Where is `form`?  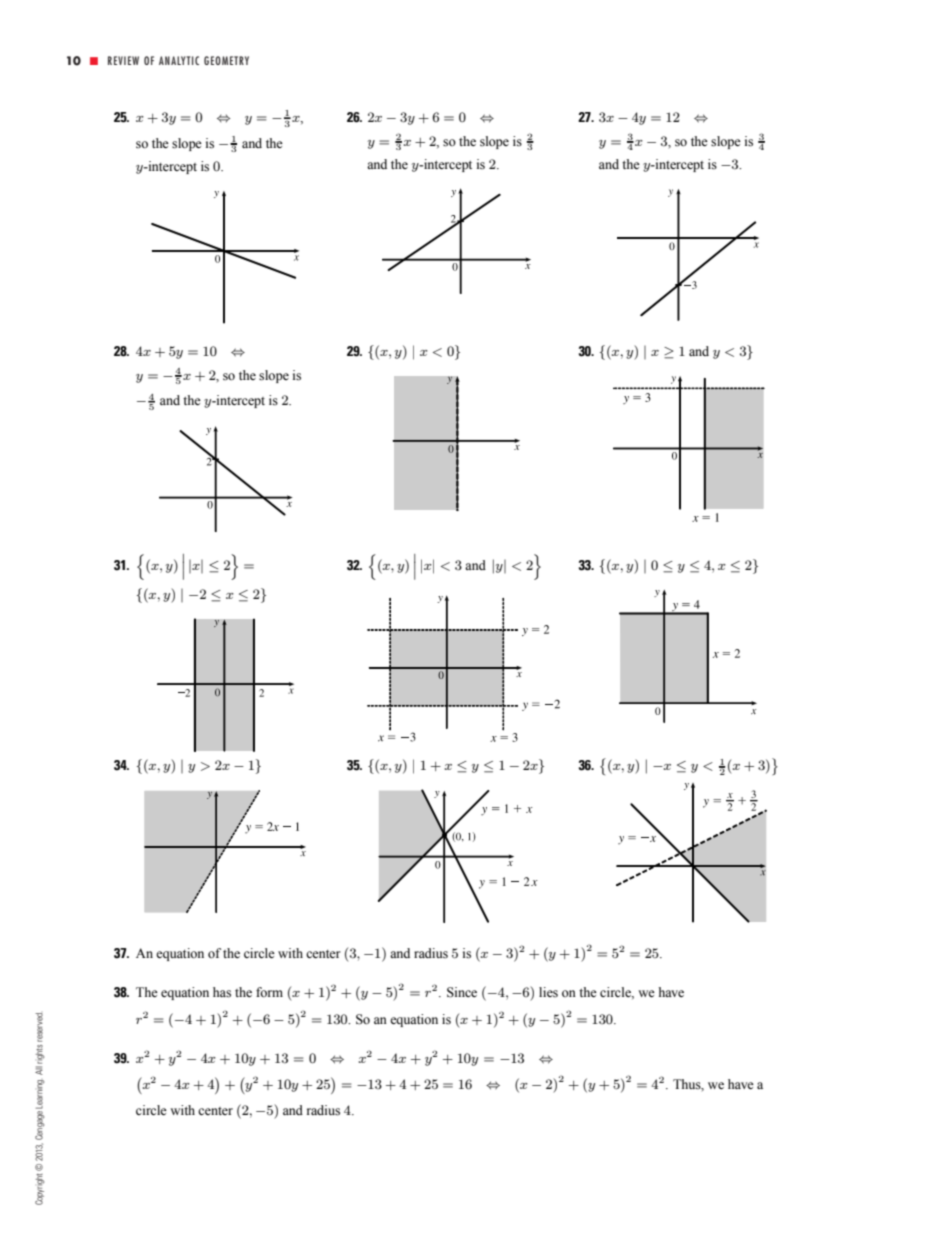
form is located at coordinates (269, 992).
